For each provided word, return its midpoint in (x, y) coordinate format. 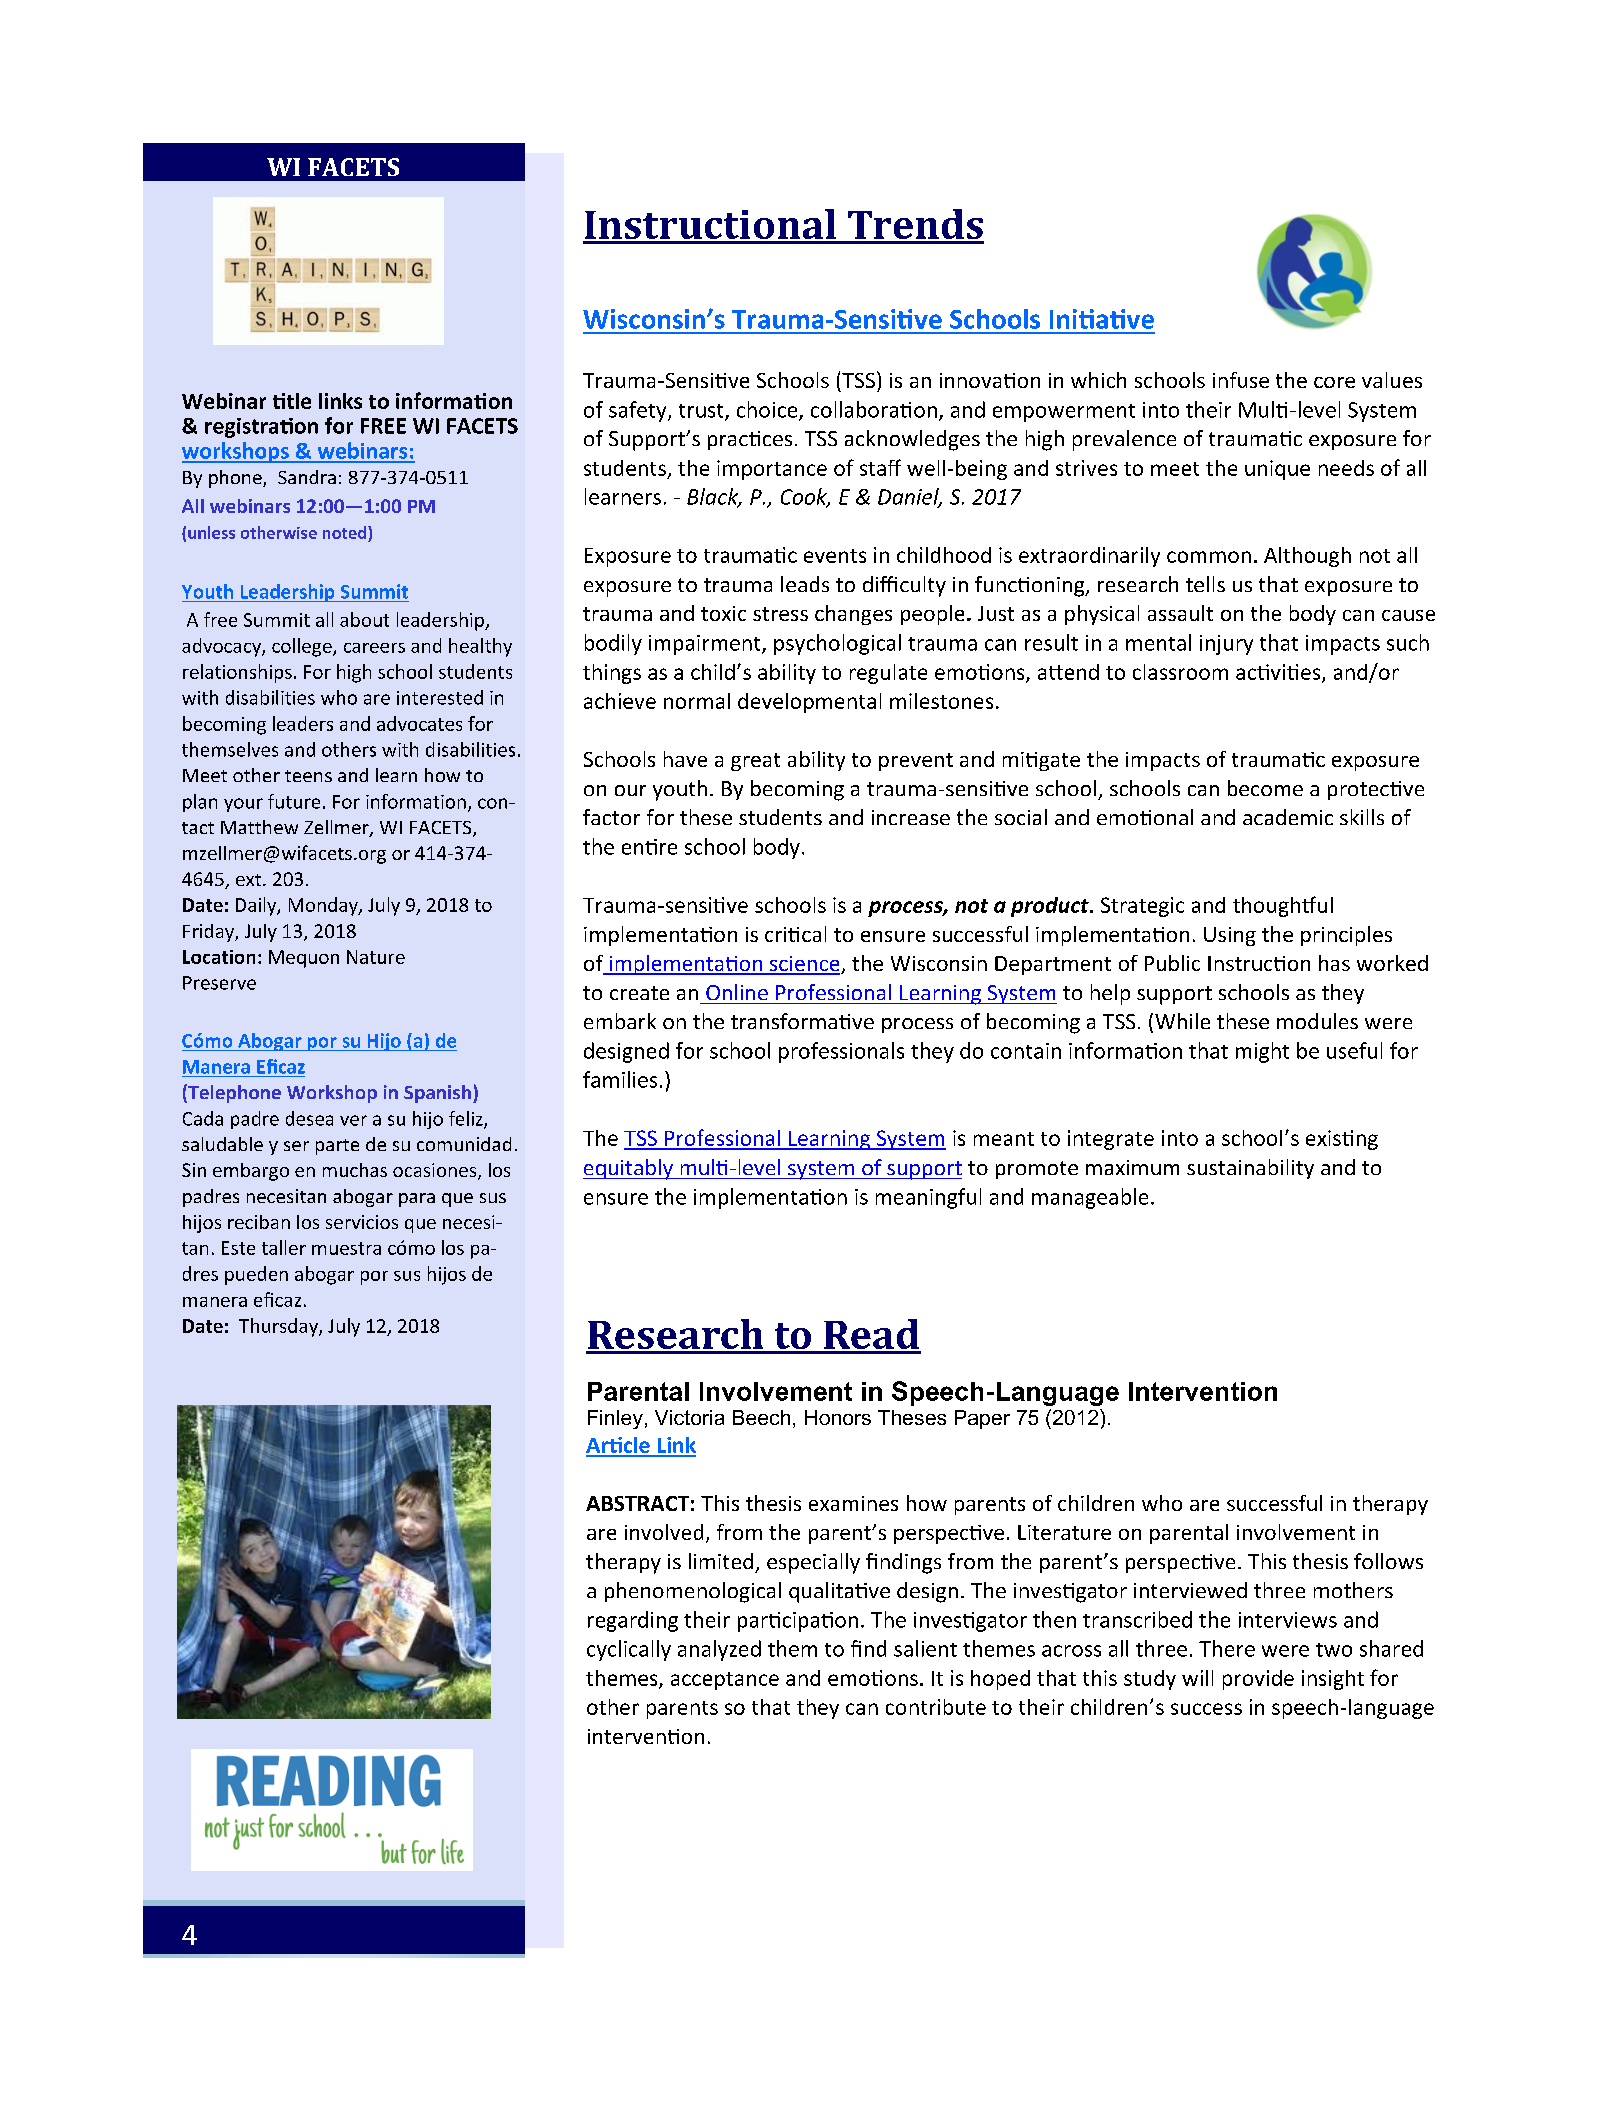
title (292, 401)
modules (1317, 1021)
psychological (837, 644)
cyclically (629, 1650)
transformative (802, 1021)
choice (768, 410)
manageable (1090, 1198)
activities (1279, 673)
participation (798, 1622)
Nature (376, 957)
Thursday (279, 1327)
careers (374, 648)
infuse (1241, 380)
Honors (838, 1417)
